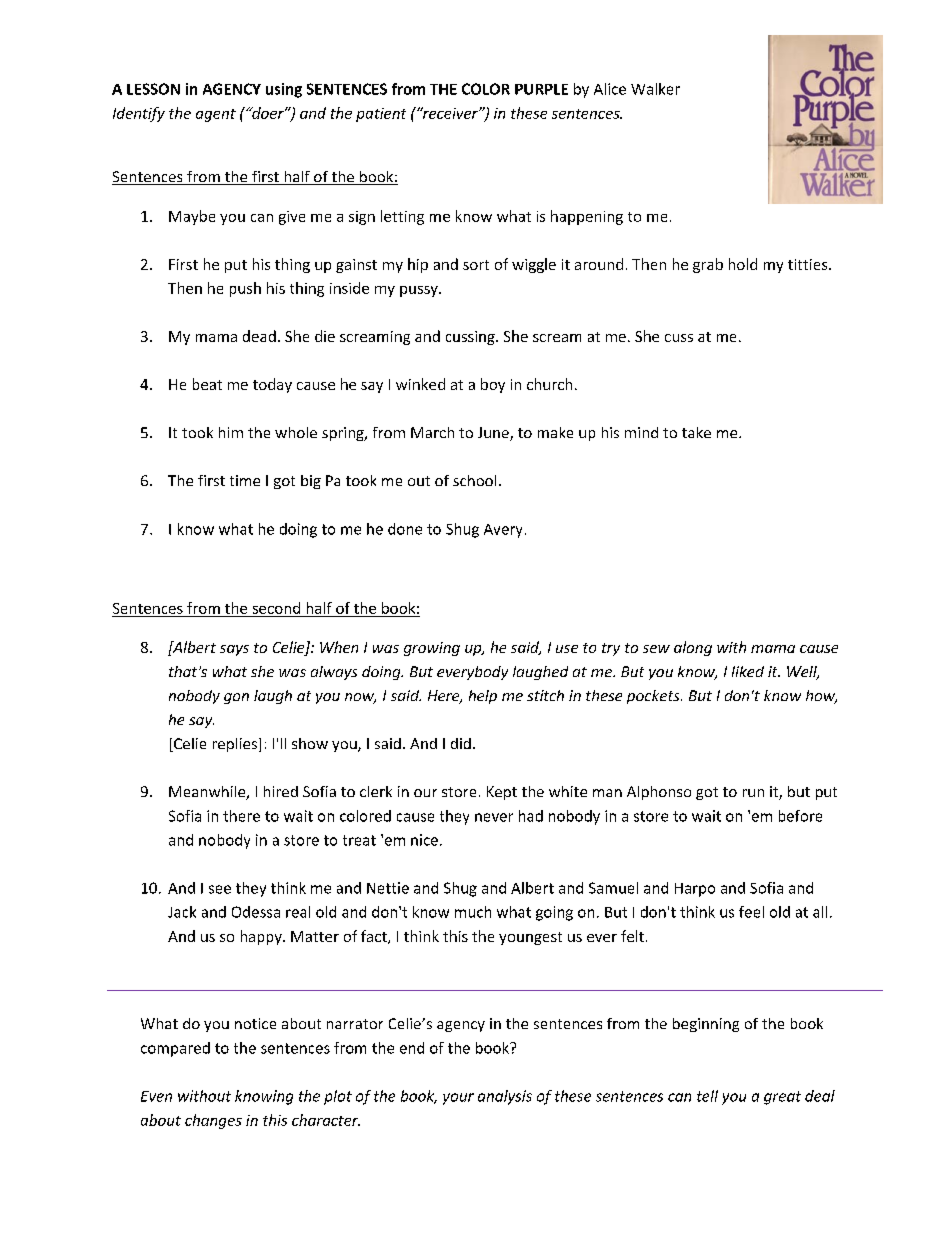 This page has height=1233, width=952. I want to click on growing, so click(432, 649).
